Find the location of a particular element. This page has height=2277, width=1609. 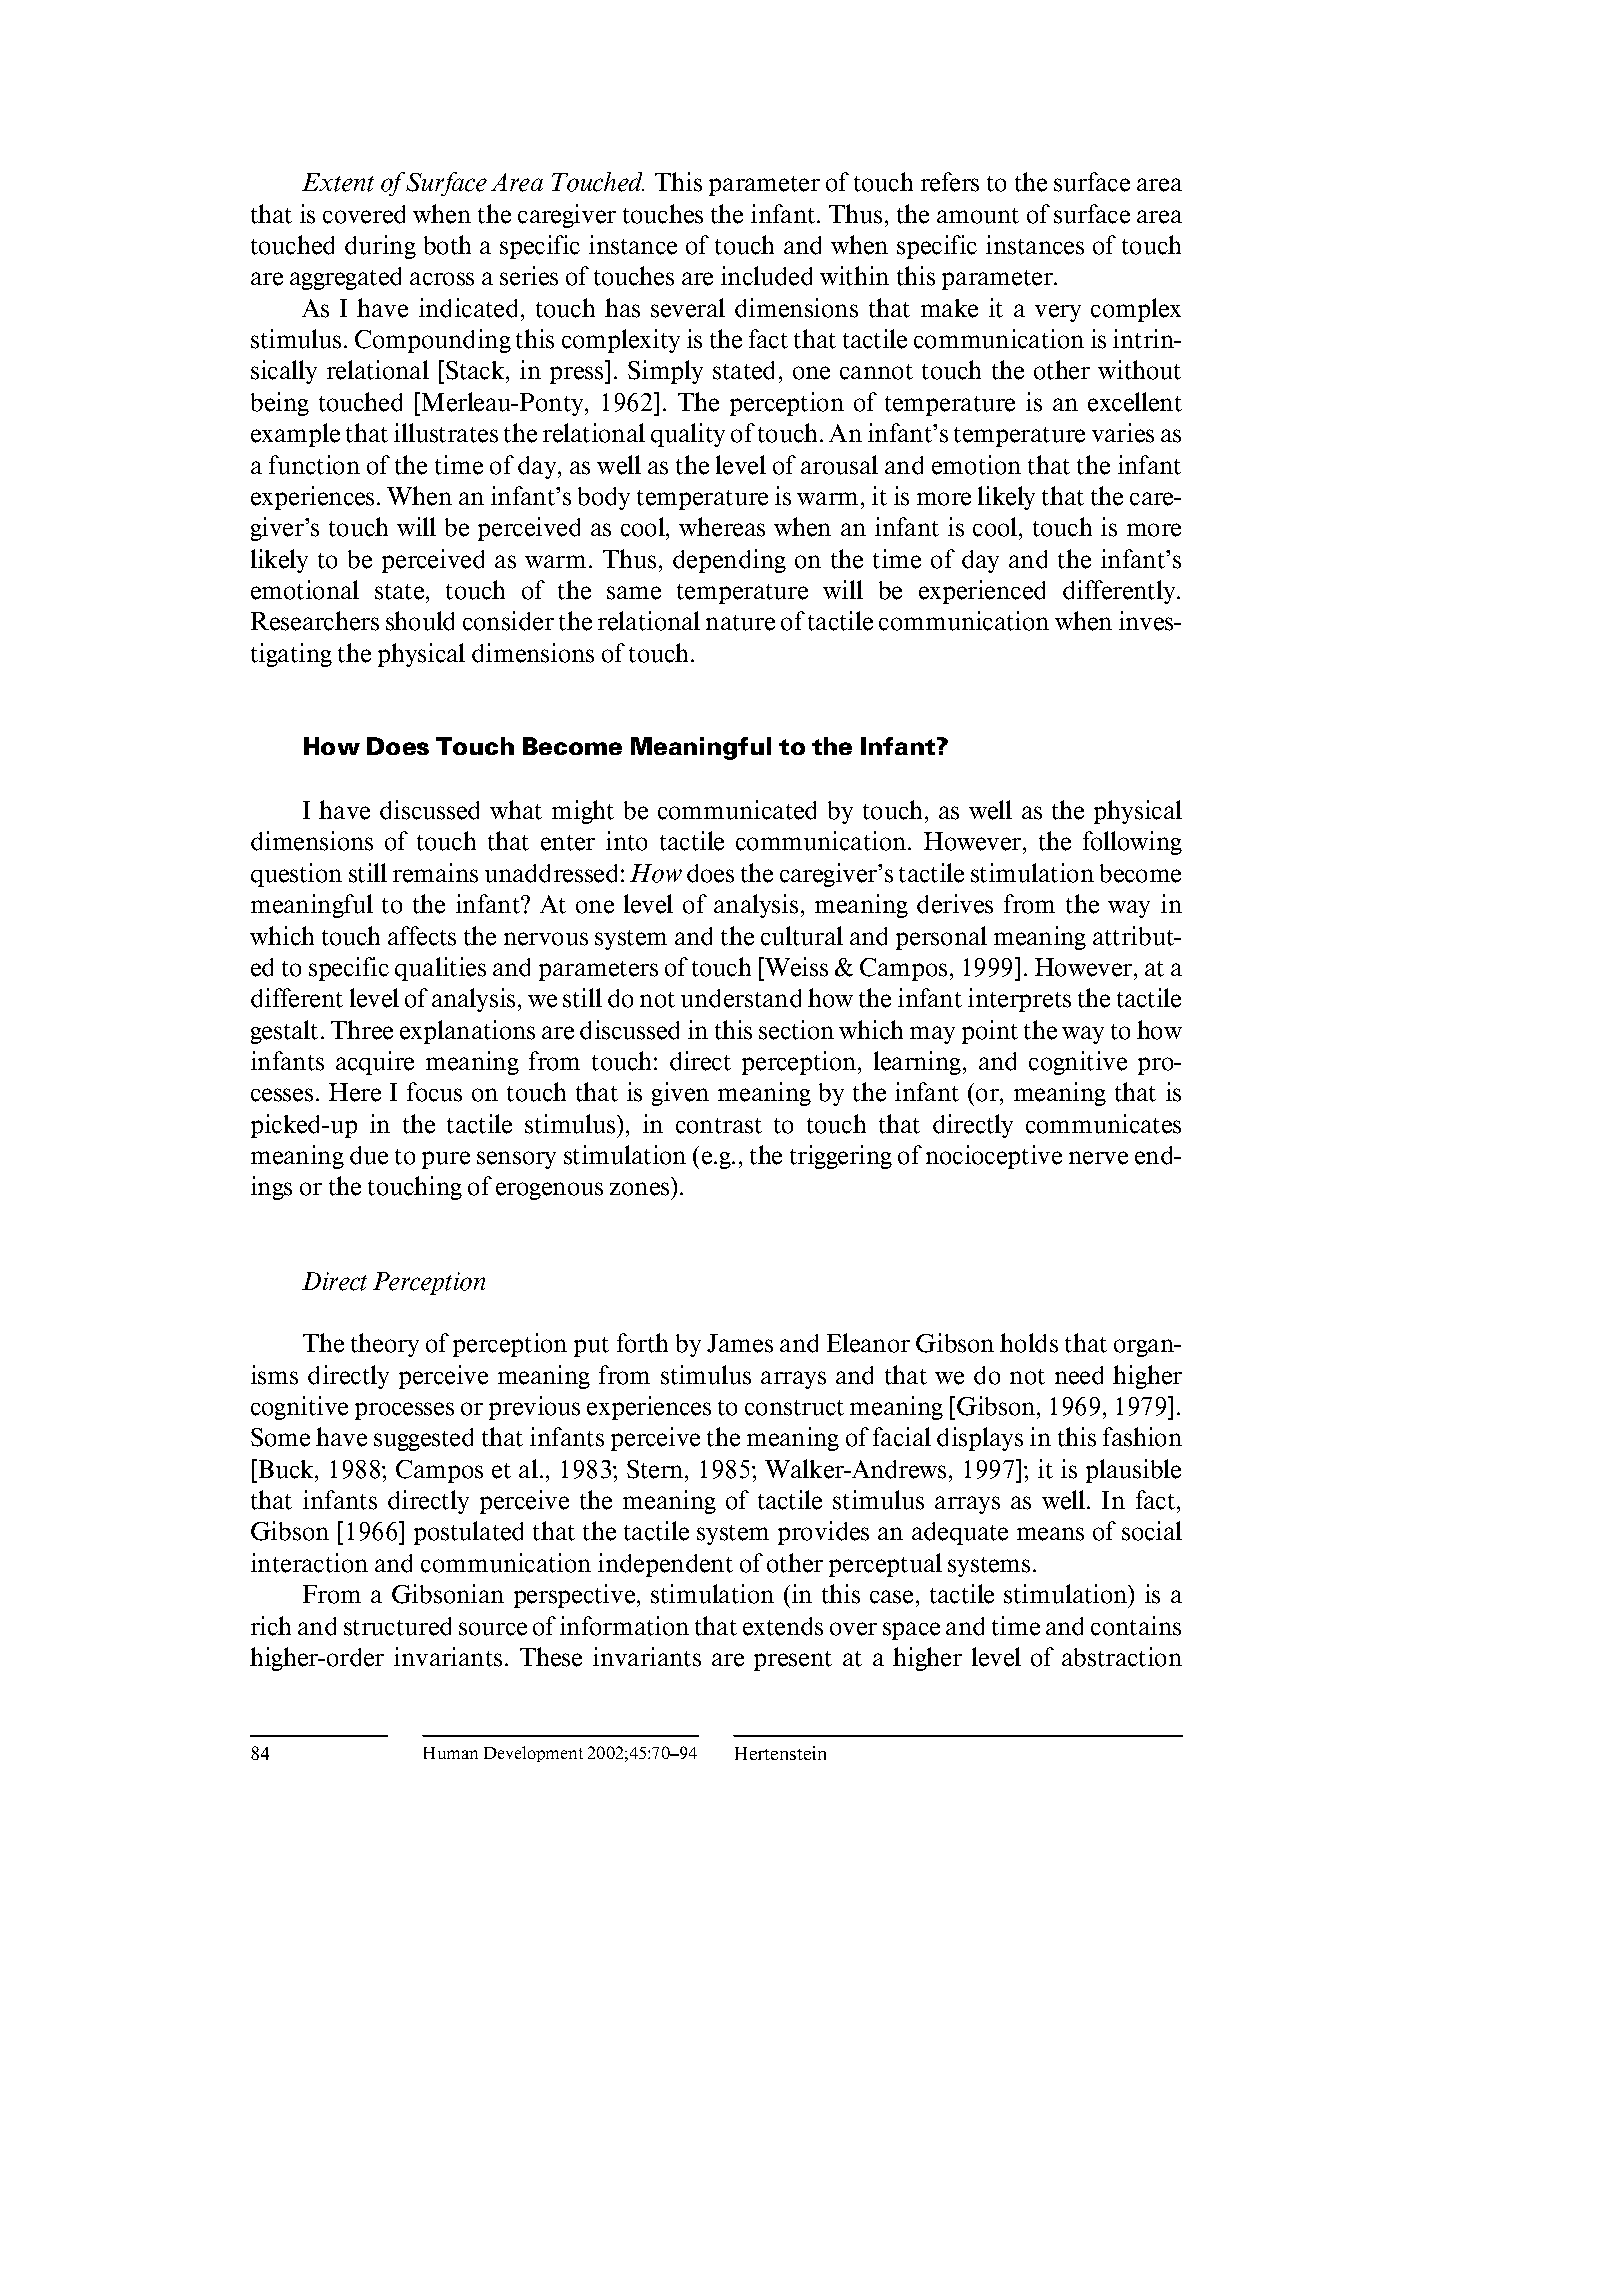

affects is located at coordinates (422, 936).
